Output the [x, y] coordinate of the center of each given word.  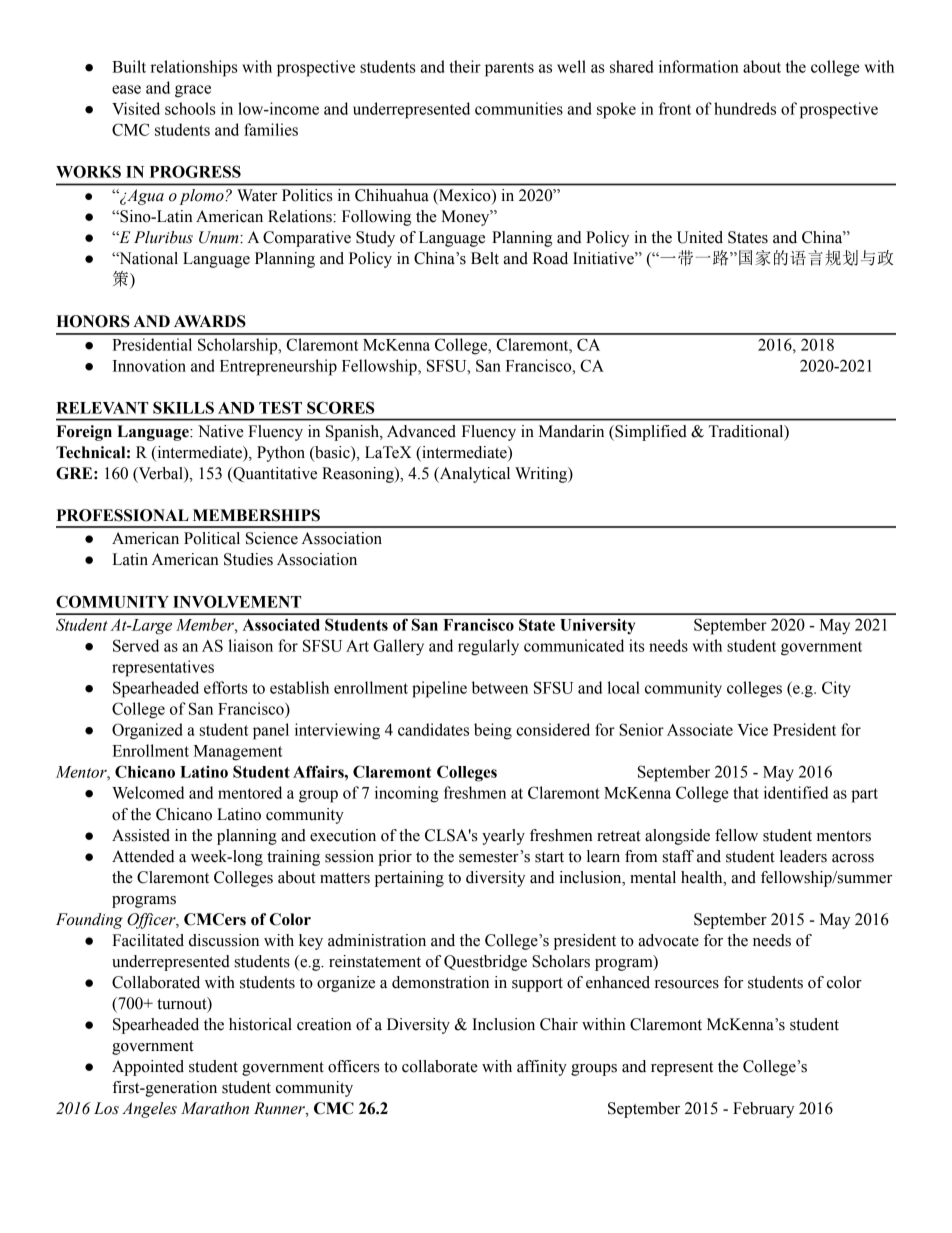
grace [193, 91]
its [637, 645]
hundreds [745, 108]
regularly [488, 647]
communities [519, 108]
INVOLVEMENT [237, 601]
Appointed [148, 1068]
